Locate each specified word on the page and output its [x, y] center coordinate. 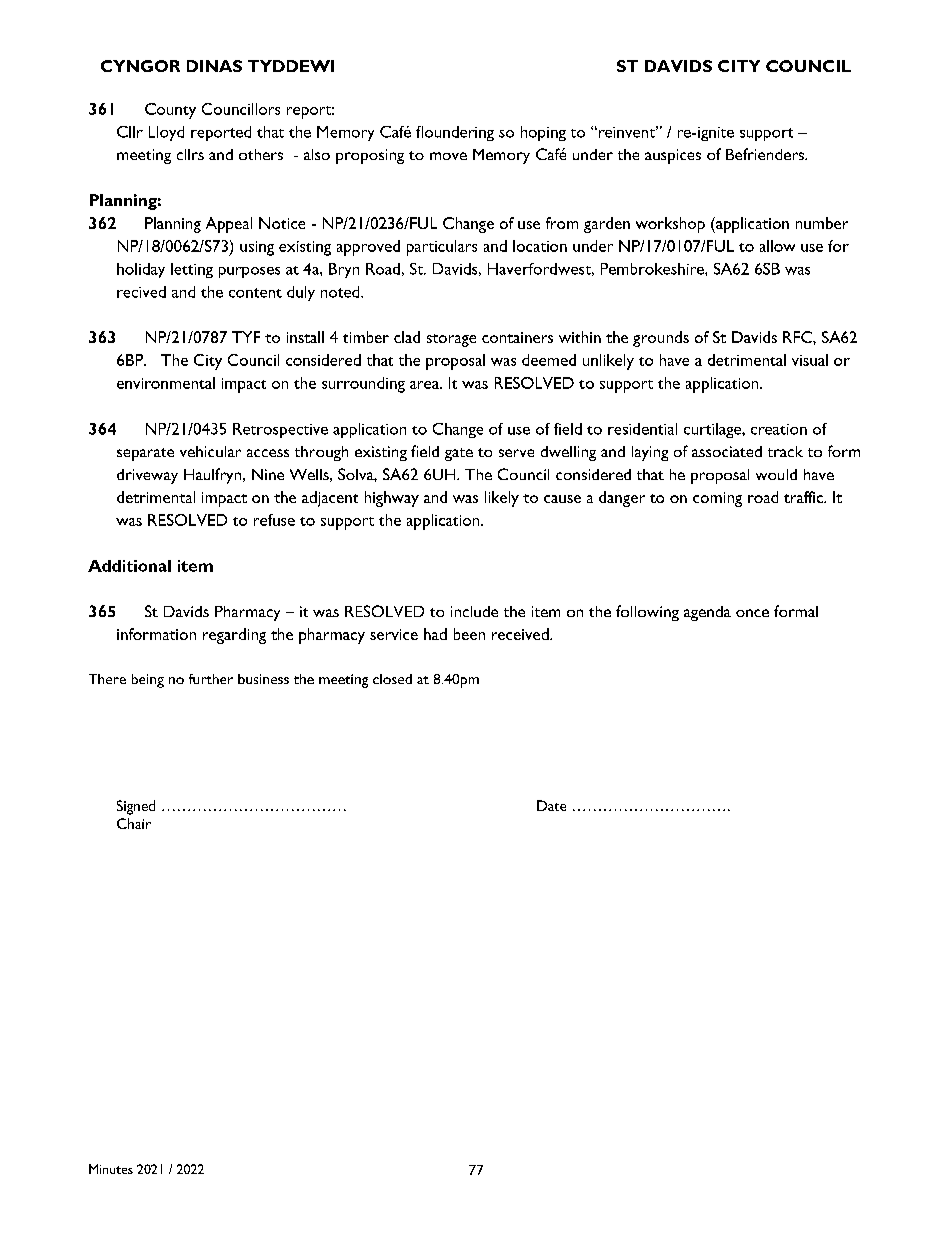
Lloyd [166, 133]
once [752, 613]
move [448, 156]
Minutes [111, 1169]
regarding [234, 636]
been [469, 634]
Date [551, 805]
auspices [673, 156]
